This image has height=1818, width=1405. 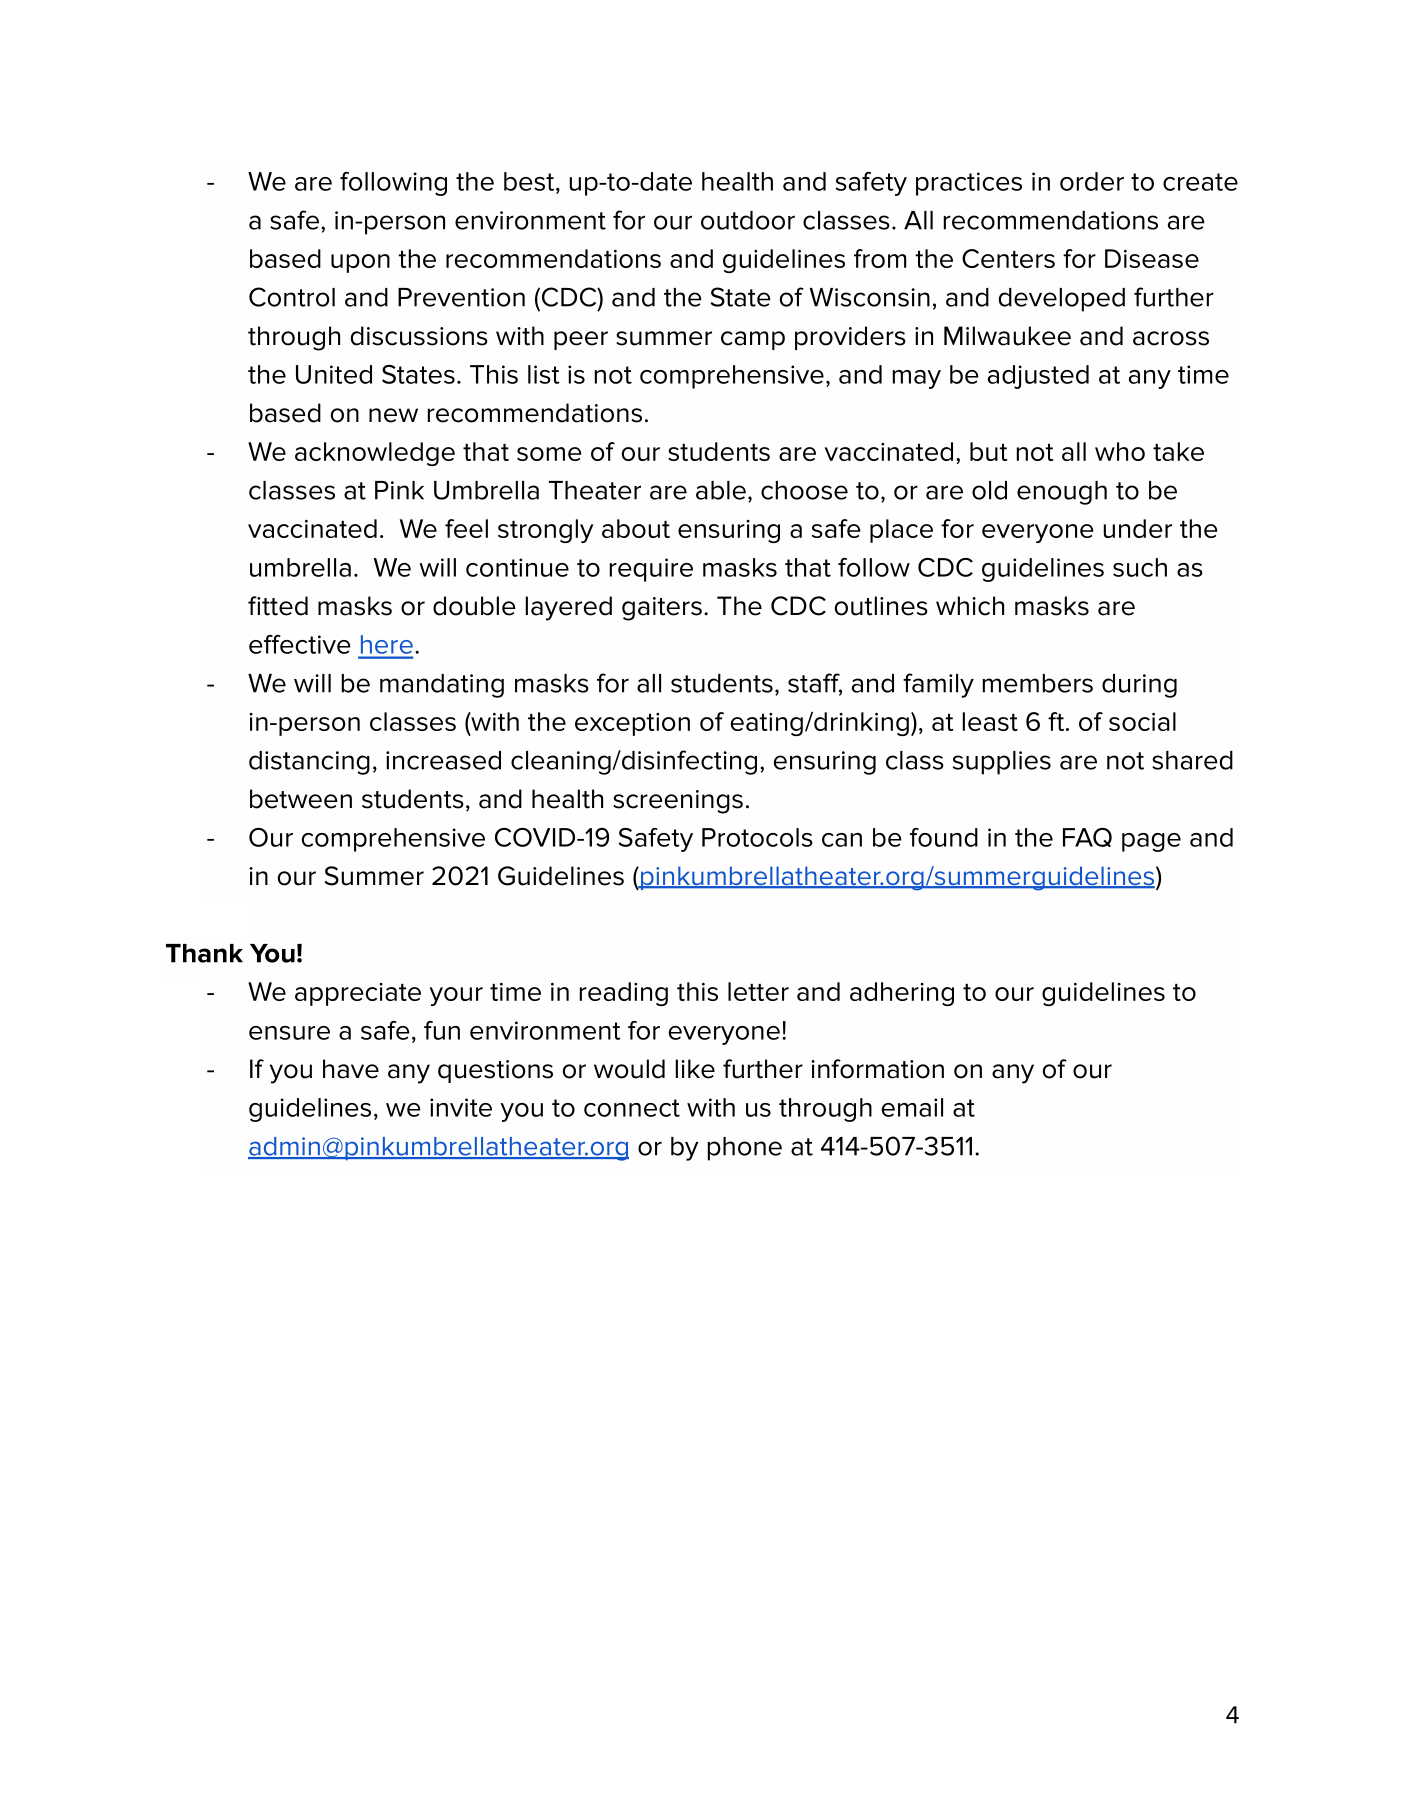 What do you see at coordinates (375, 454) in the image?
I see `acknowledge` at bounding box center [375, 454].
